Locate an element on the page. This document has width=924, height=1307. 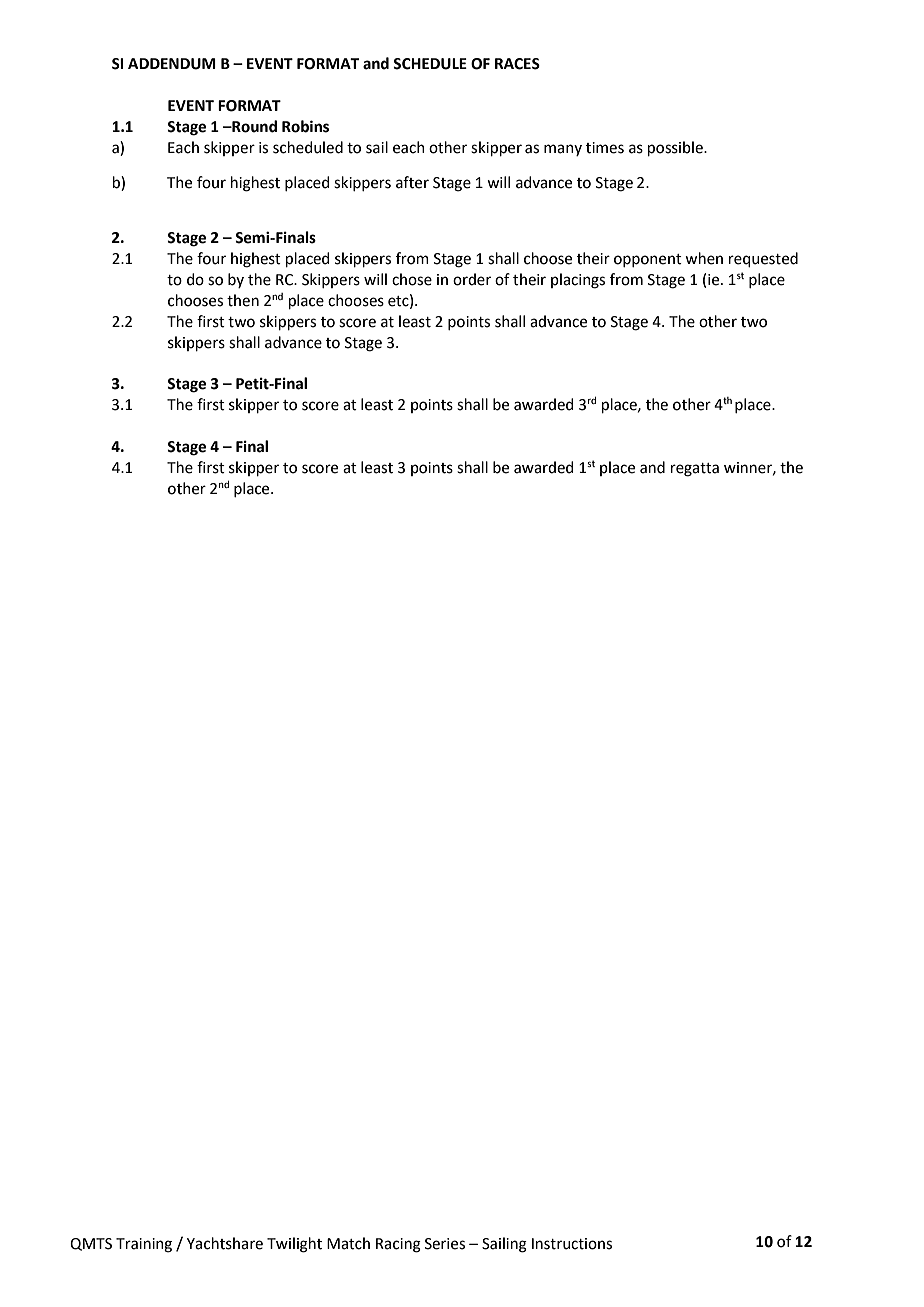
Twilight is located at coordinates (294, 1245).
